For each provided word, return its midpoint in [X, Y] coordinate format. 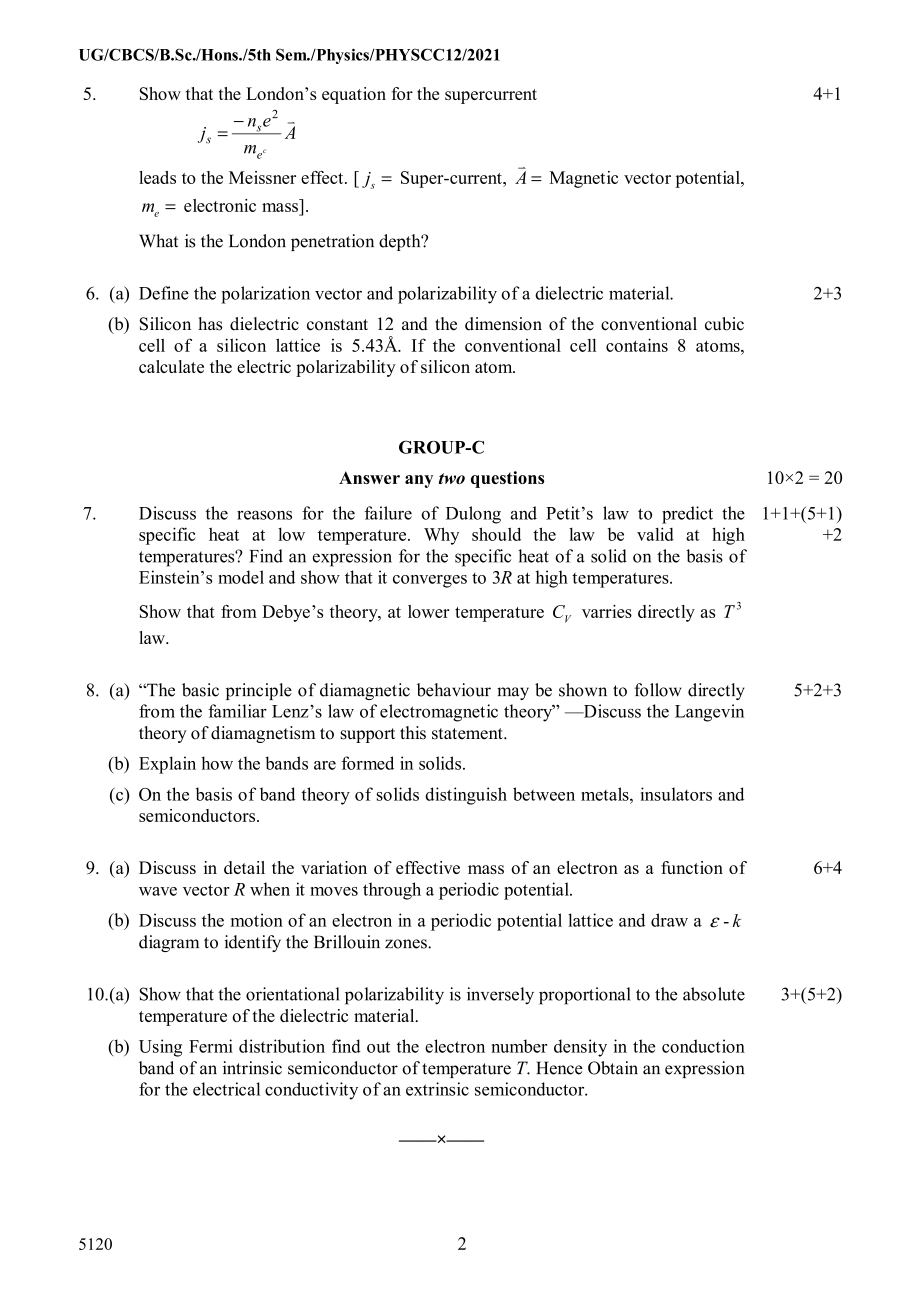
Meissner [262, 177]
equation [354, 95]
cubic [724, 324]
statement [468, 734]
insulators [676, 794]
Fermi [211, 1046]
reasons [264, 515]
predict [687, 515]
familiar [237, 711]
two [452, 478]
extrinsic [437, 1089]
